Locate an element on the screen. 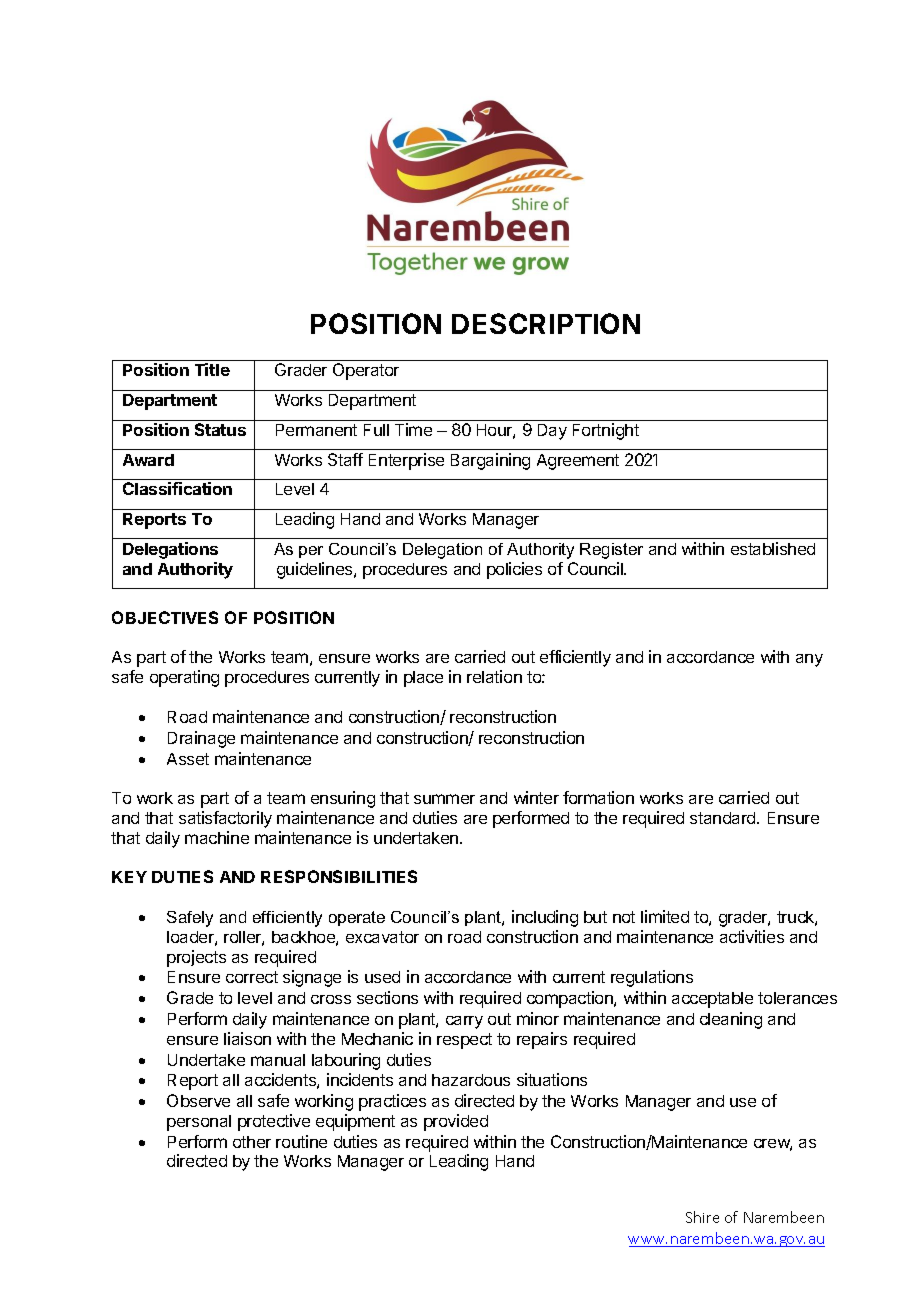 This screenshot has height=1308, width=924. Fortnight is located at coordinates (606, 431).
